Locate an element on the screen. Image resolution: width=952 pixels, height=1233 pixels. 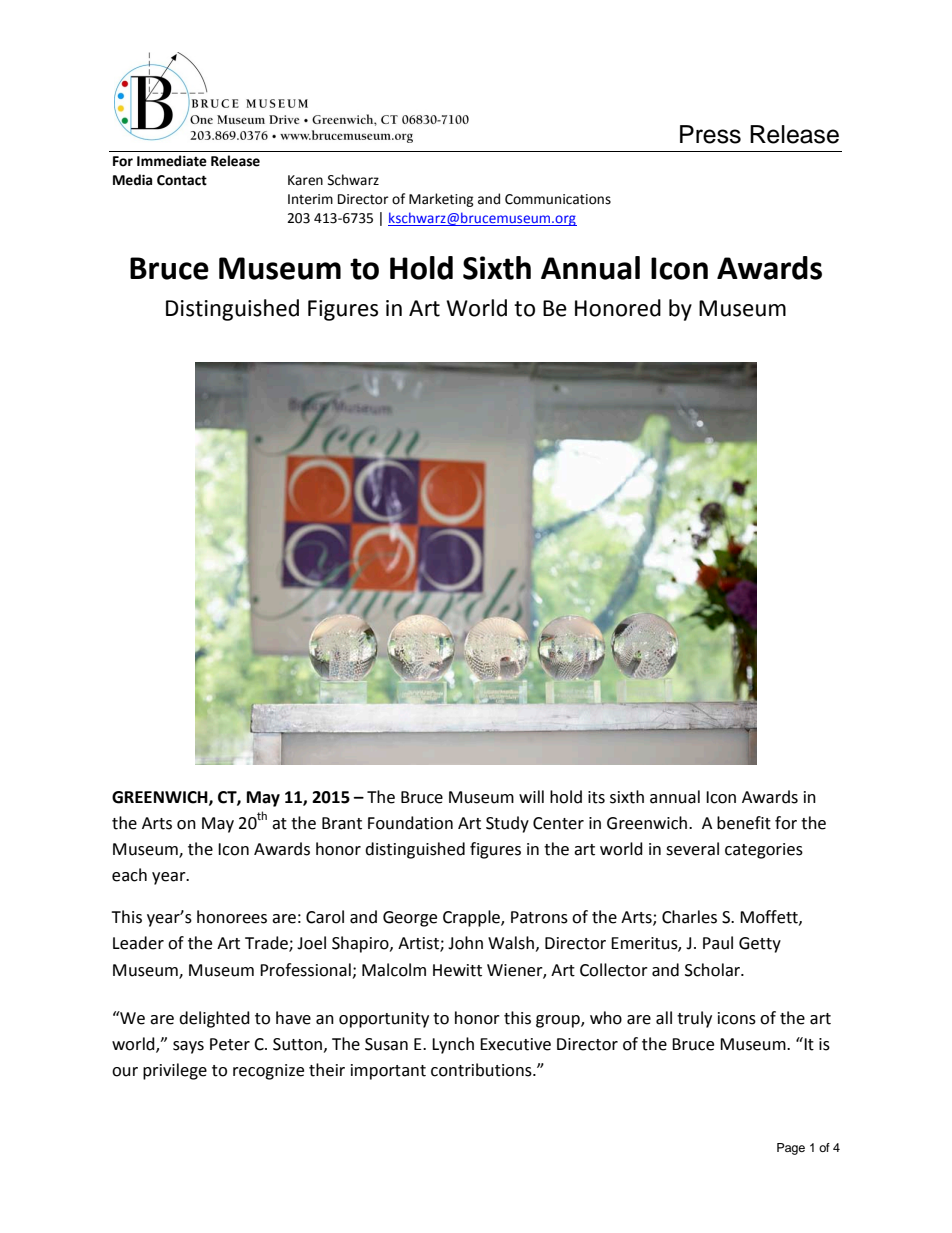
its is located at coordinates (596, 797).
